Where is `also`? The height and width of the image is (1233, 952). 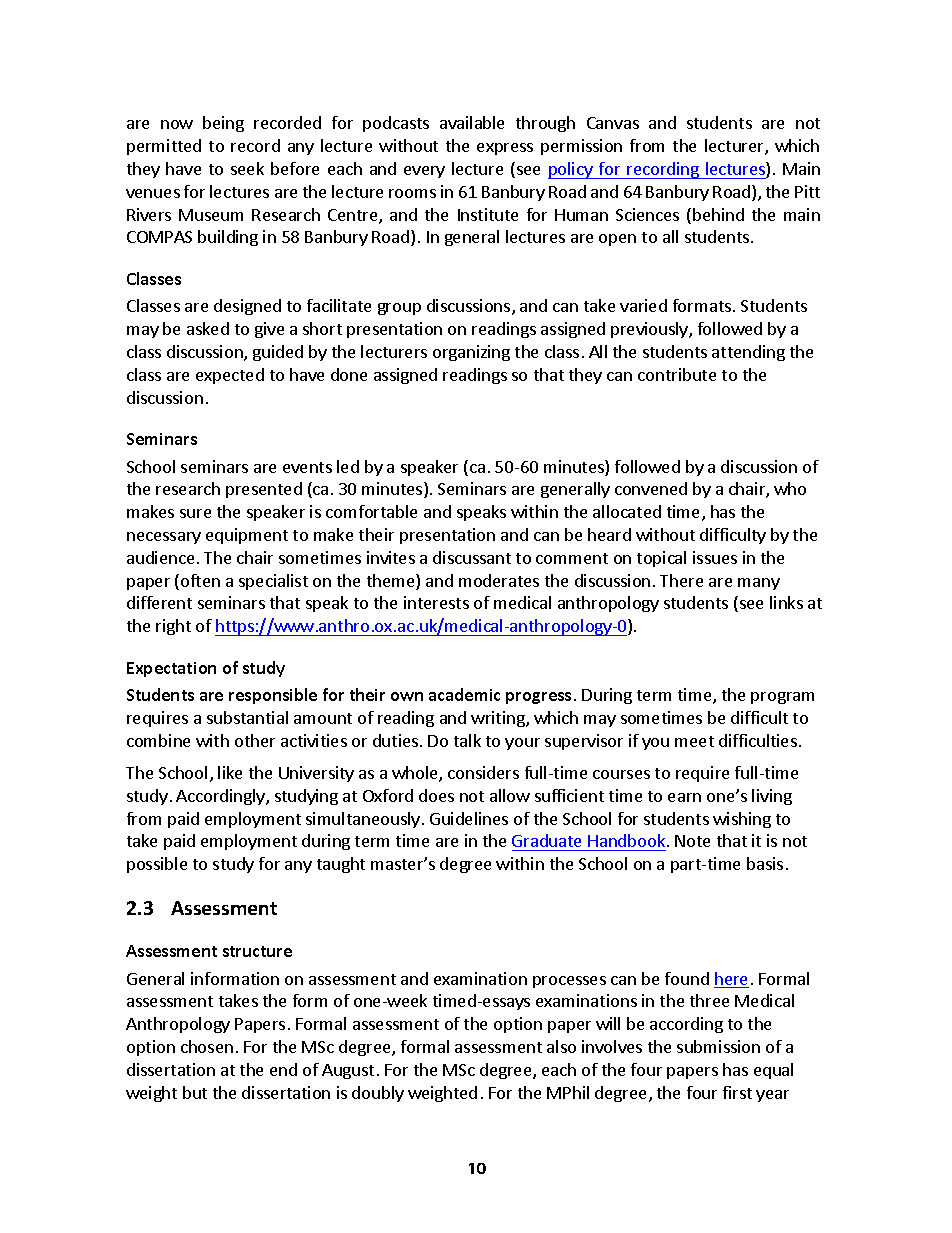
also is located at coordinates (561, 1046).
